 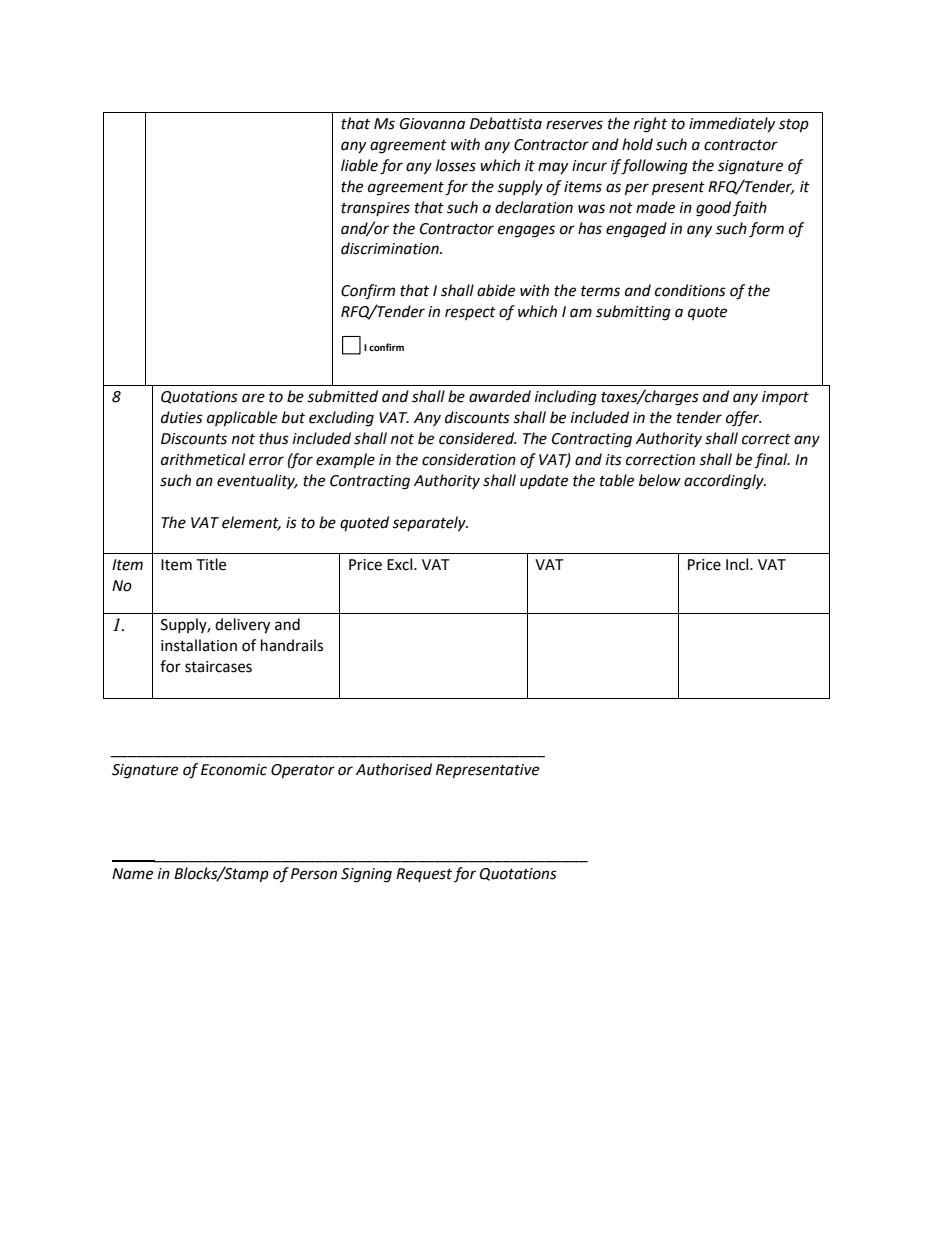 I want to click on awarded, so click(x=500, y=396).
